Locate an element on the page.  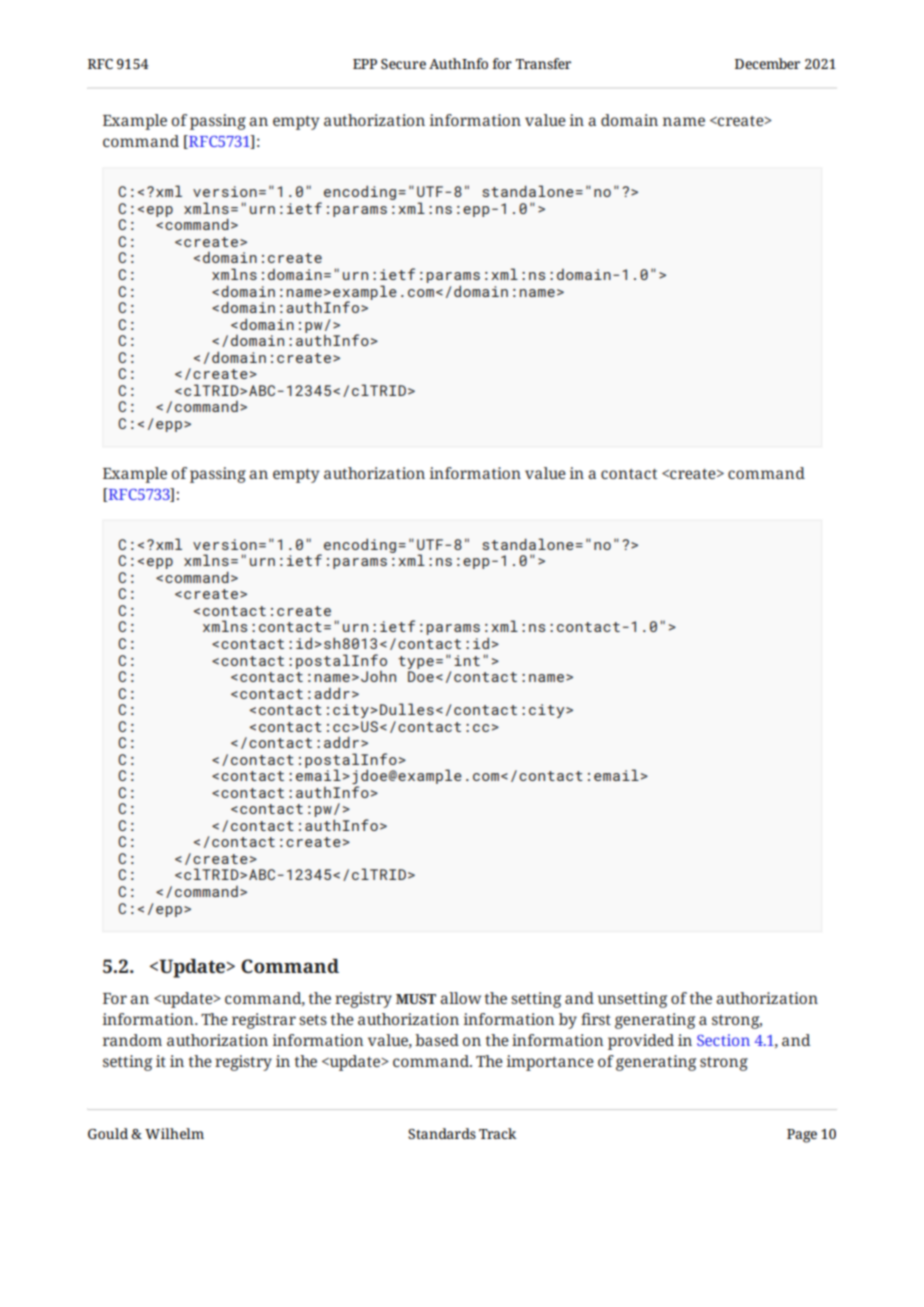
Secure is located at coordinates (403, 64).
